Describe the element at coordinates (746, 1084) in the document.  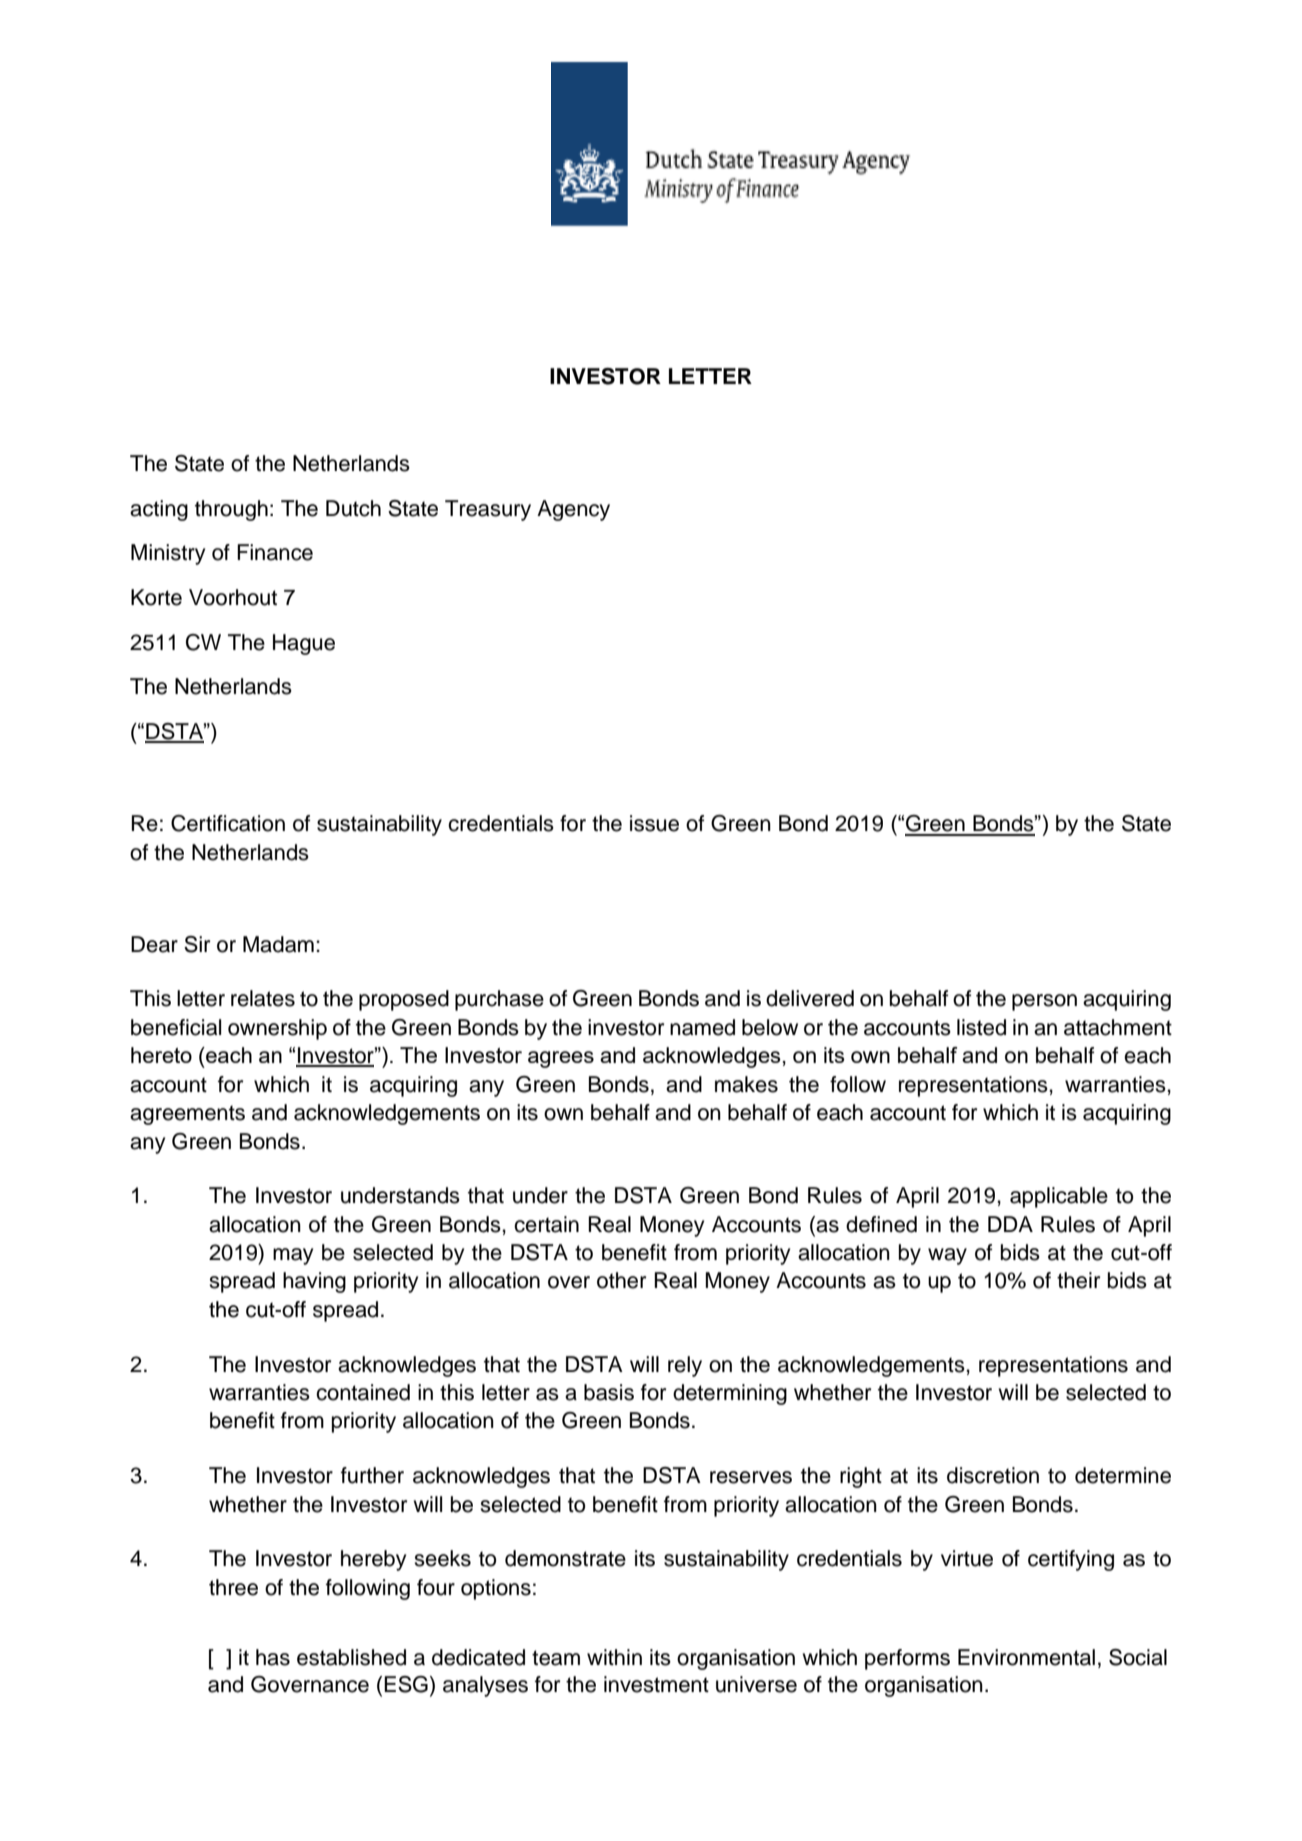
I see `makes` at that location.
